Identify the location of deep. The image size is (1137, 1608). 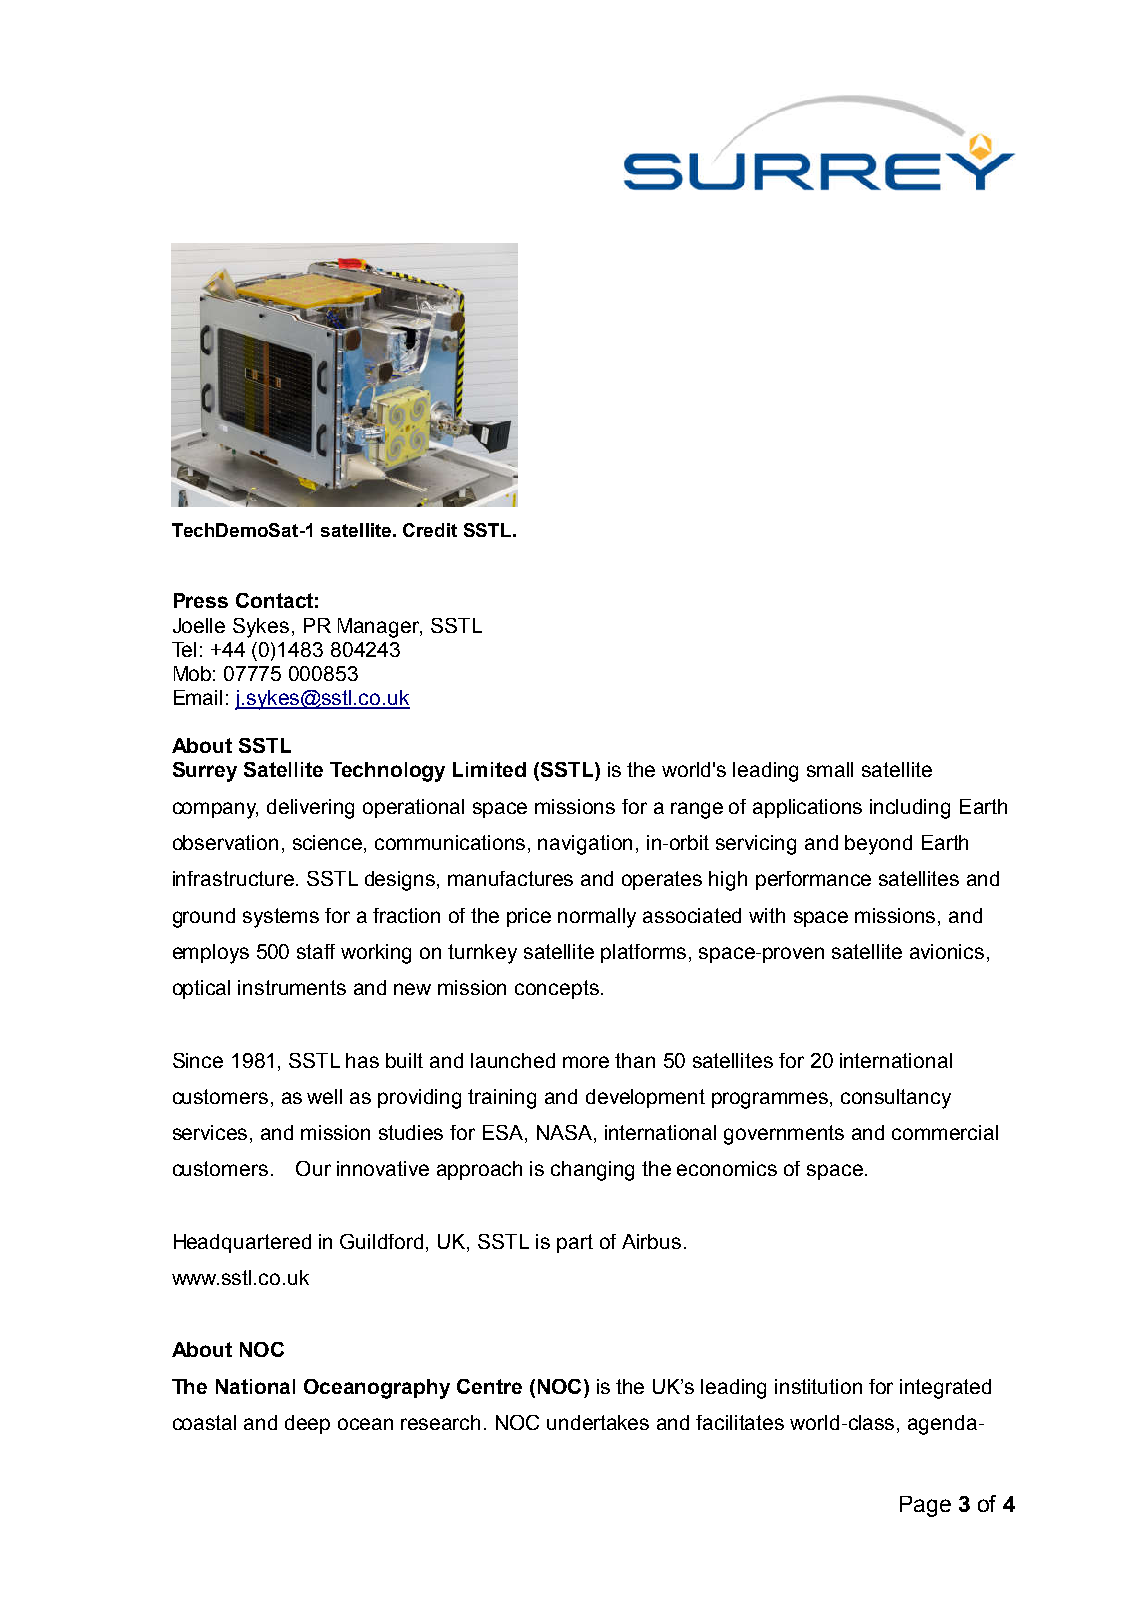
(307, 1424).
